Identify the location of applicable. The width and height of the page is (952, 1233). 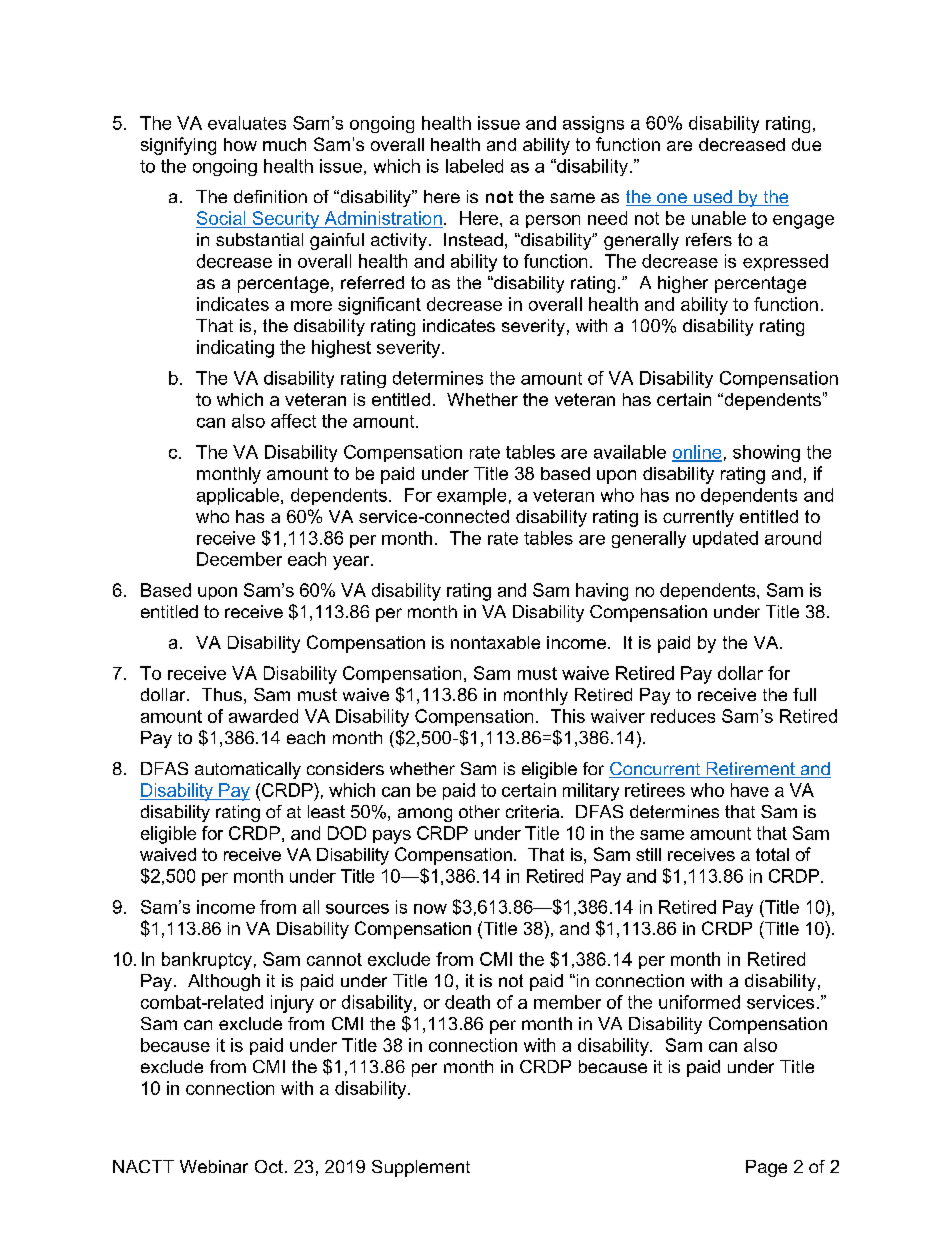
(239, 496).
